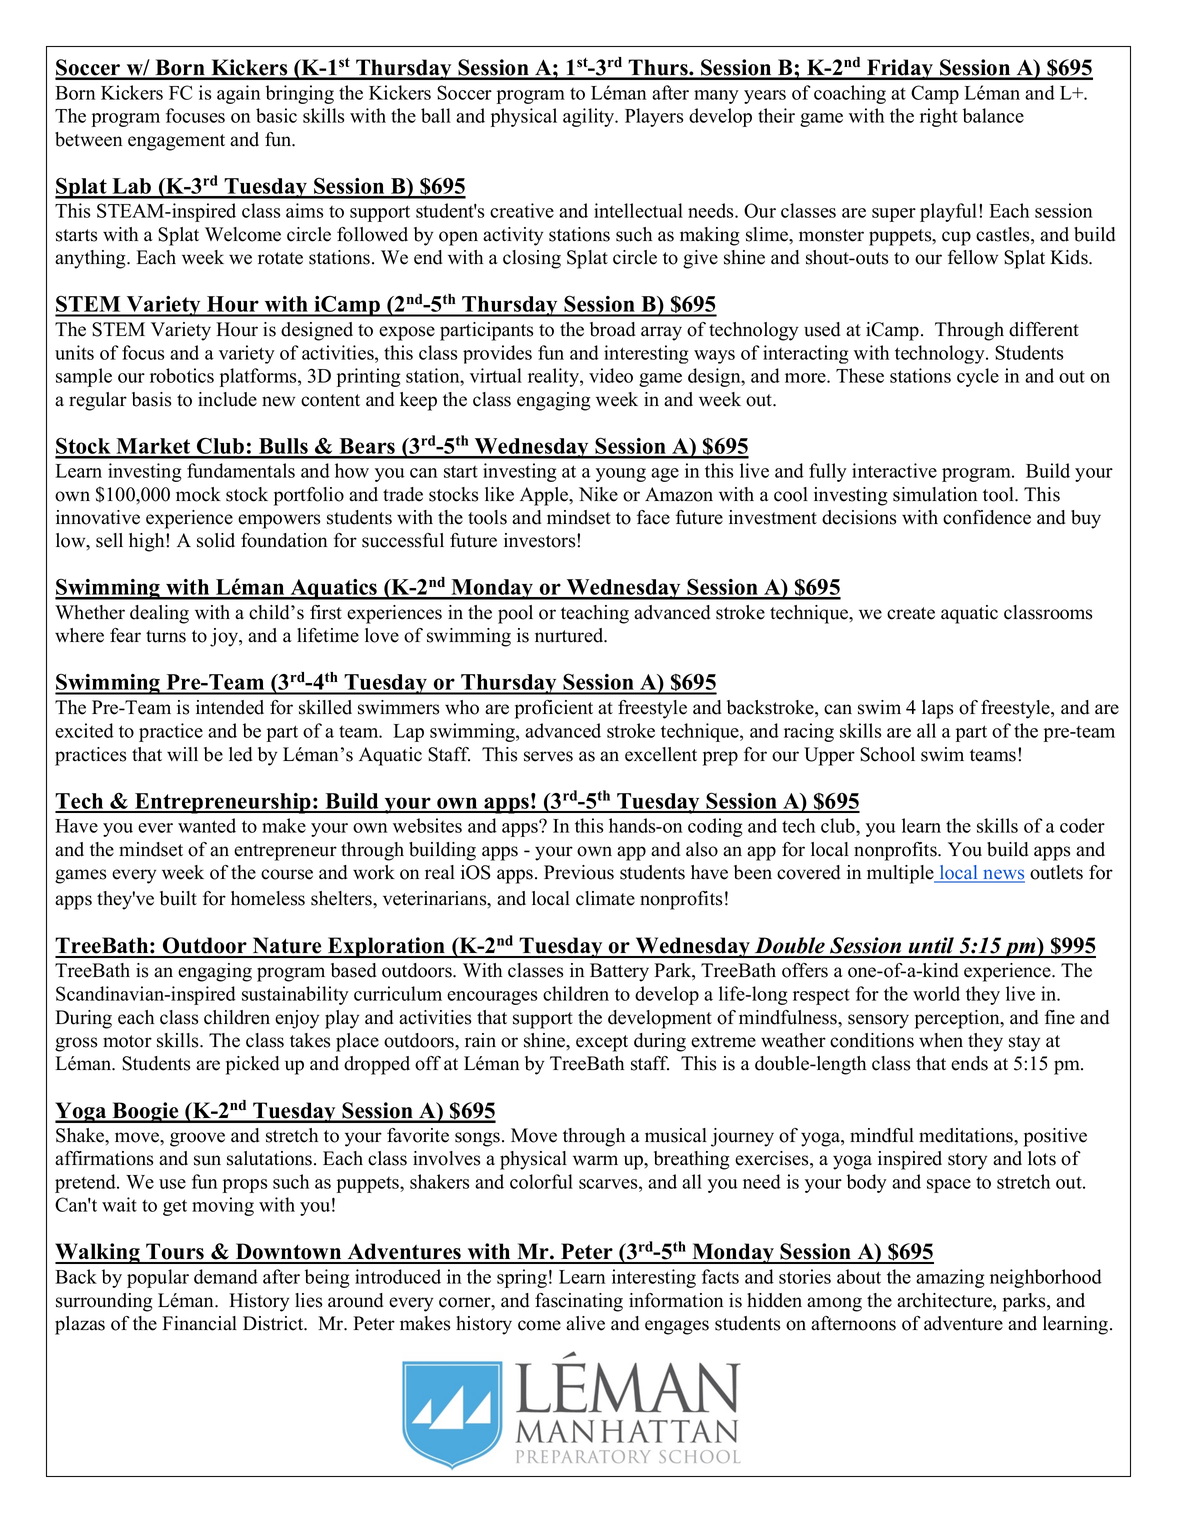 The image size is (1177, 1523). I want to click on proficient, so click(554, 709).
